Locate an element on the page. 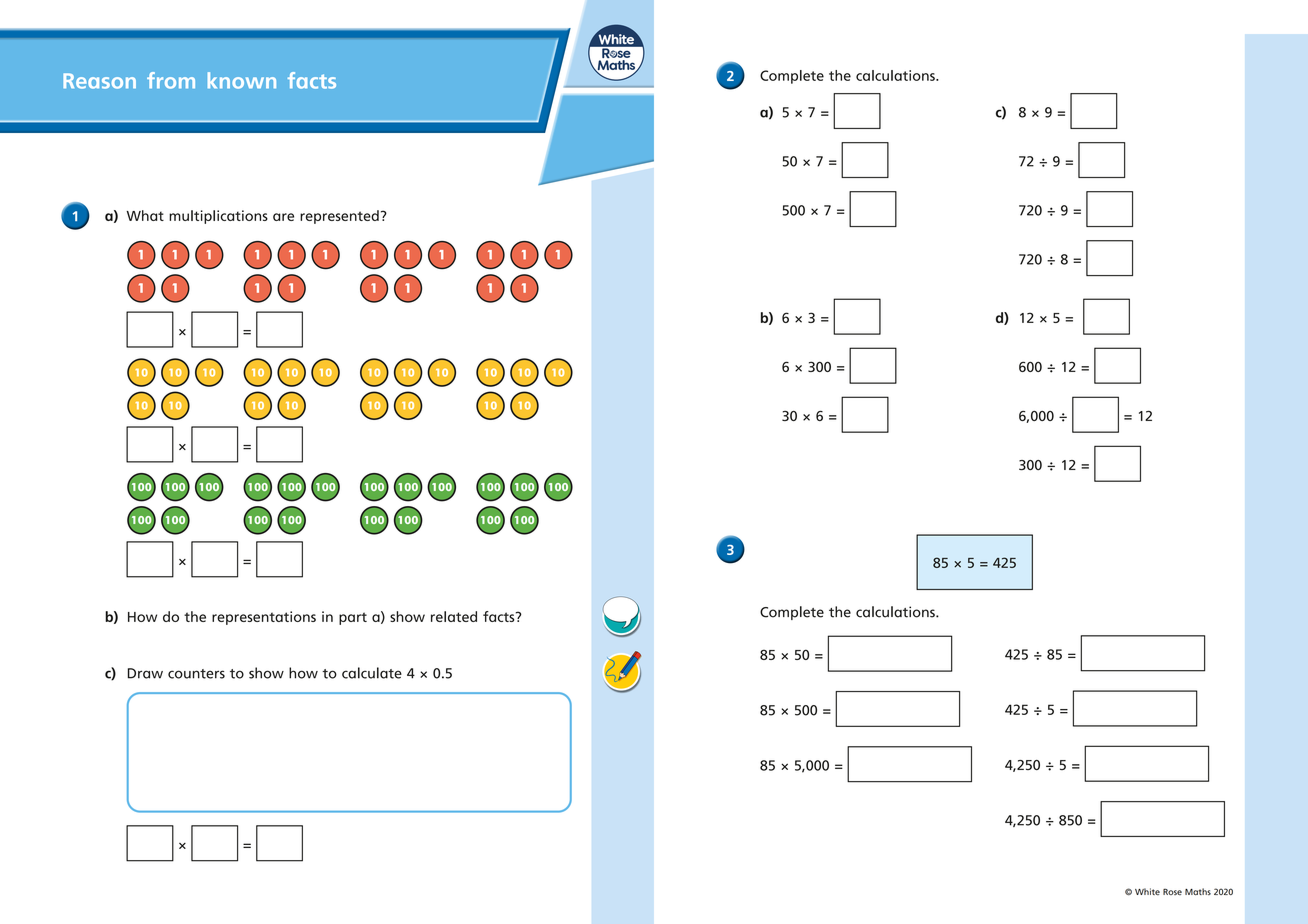  What is located at coordinates (145, 215).
